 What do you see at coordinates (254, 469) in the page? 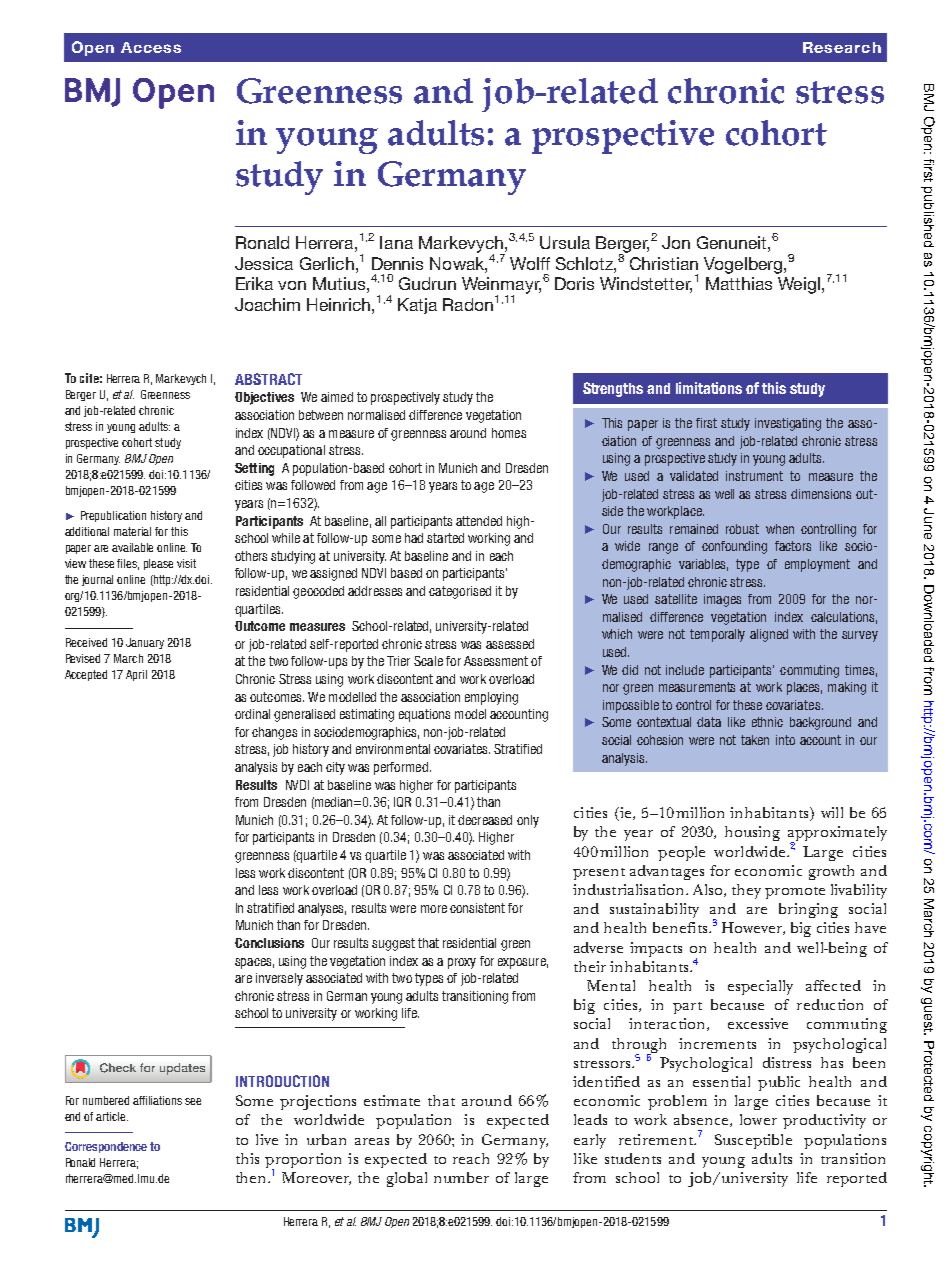
I see `Setting` at bounding box center [254, 469].
